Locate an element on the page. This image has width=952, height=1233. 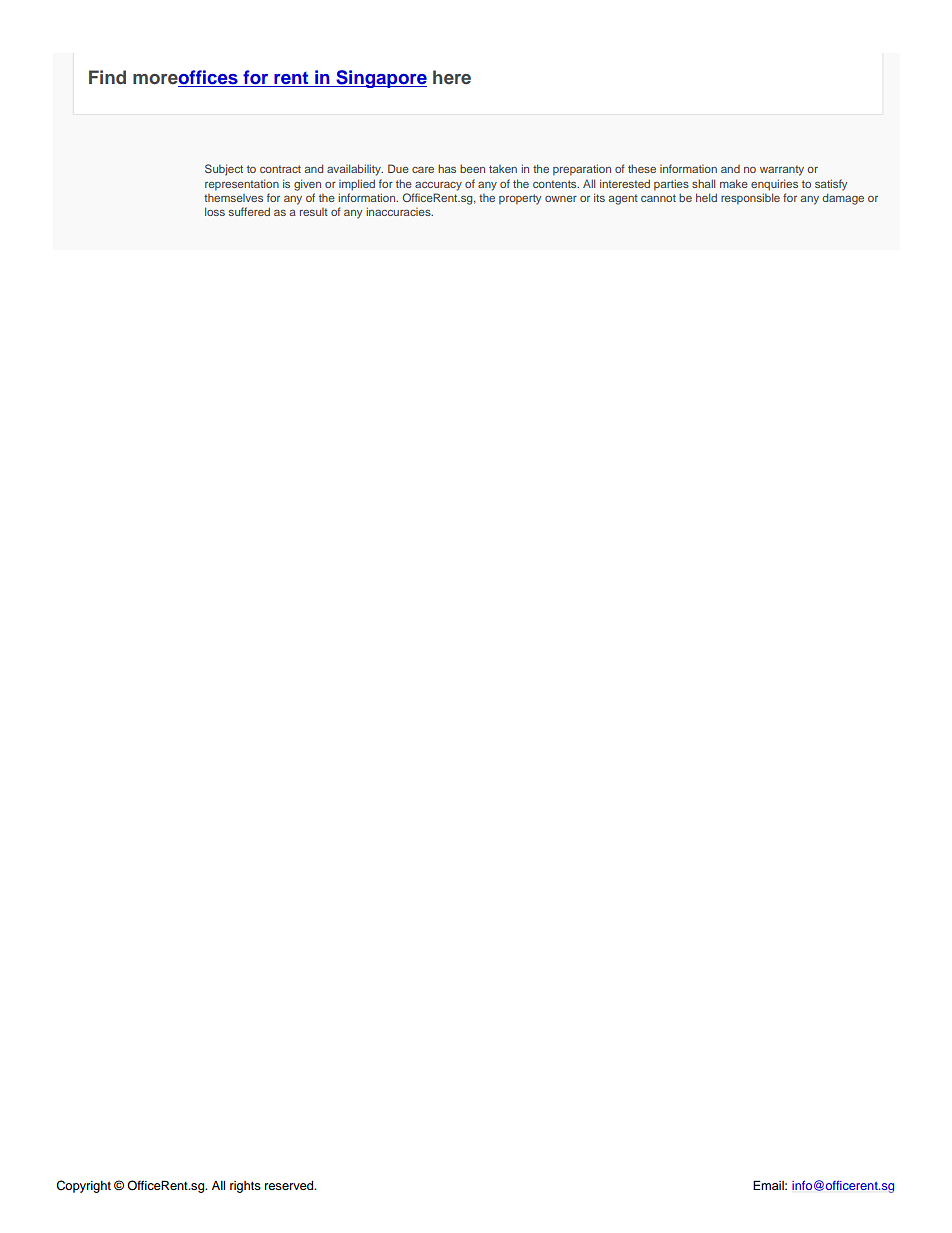
Copyright is located at coordinates (83, 1186).
